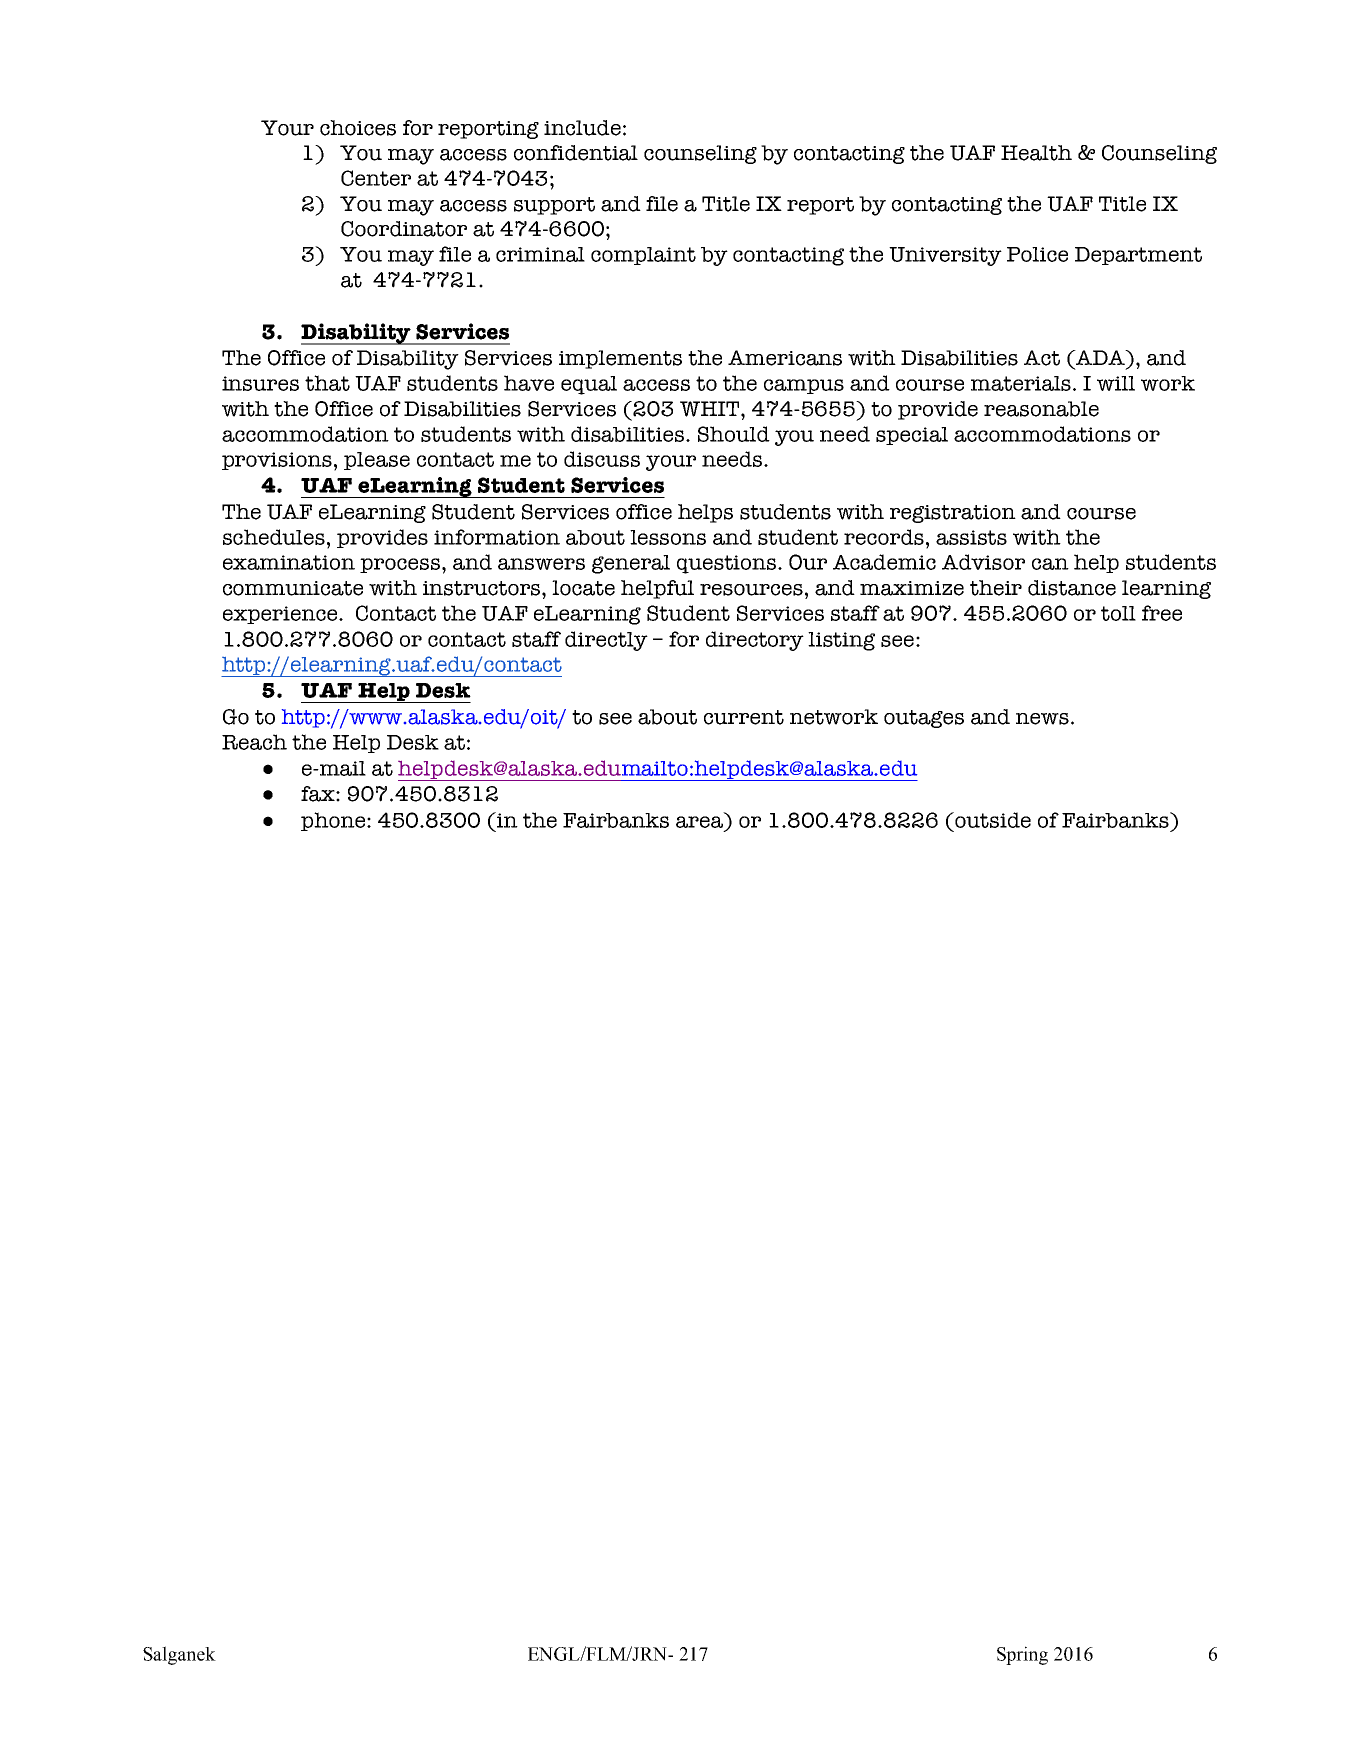 This image has width=1347, height=1744. I want to click on news, so click(1042, 719).
